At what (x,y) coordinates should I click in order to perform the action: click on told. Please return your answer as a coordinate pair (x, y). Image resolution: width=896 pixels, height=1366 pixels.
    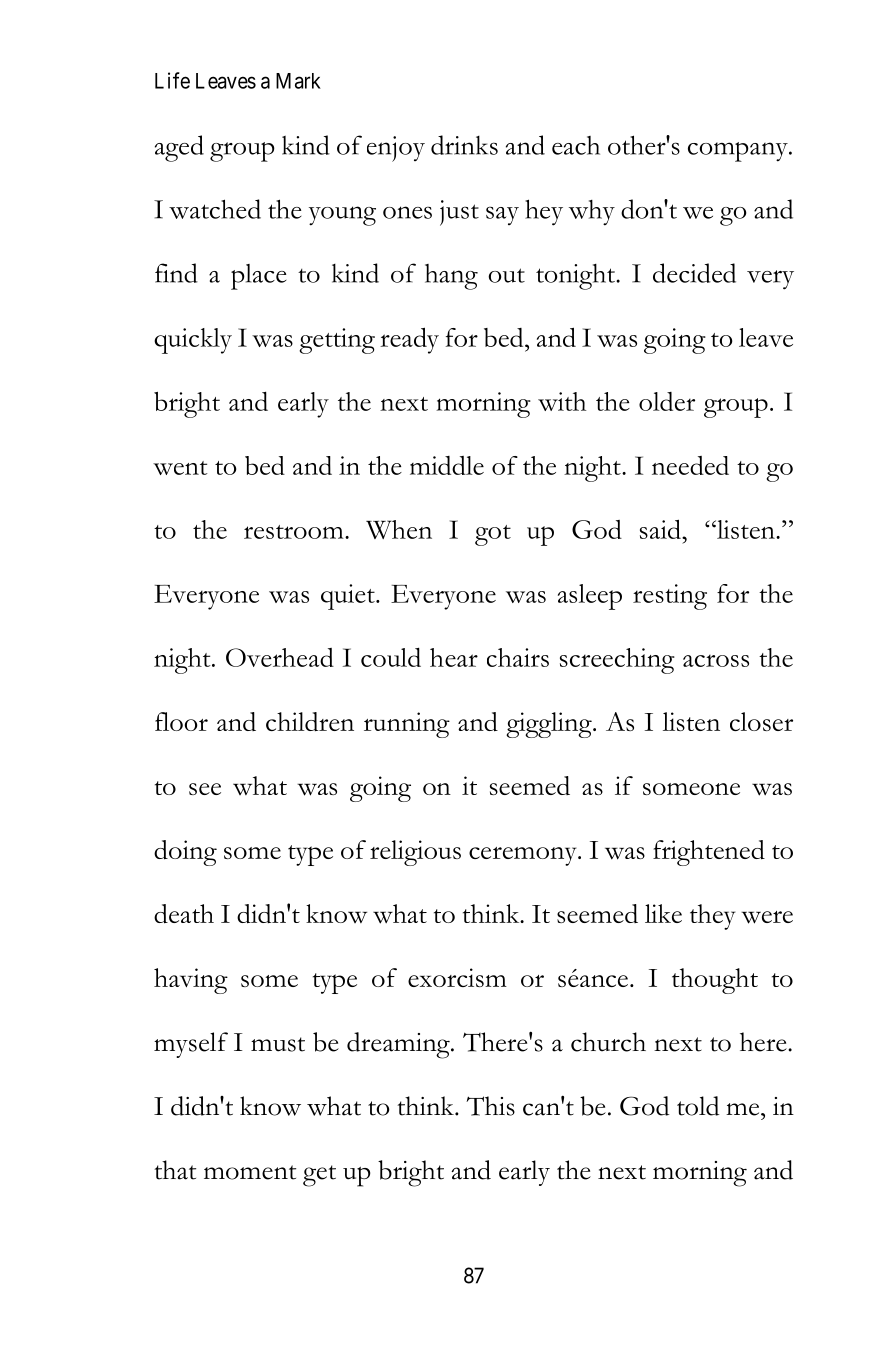
    Looking at the image, I should click on (698, 1106).
